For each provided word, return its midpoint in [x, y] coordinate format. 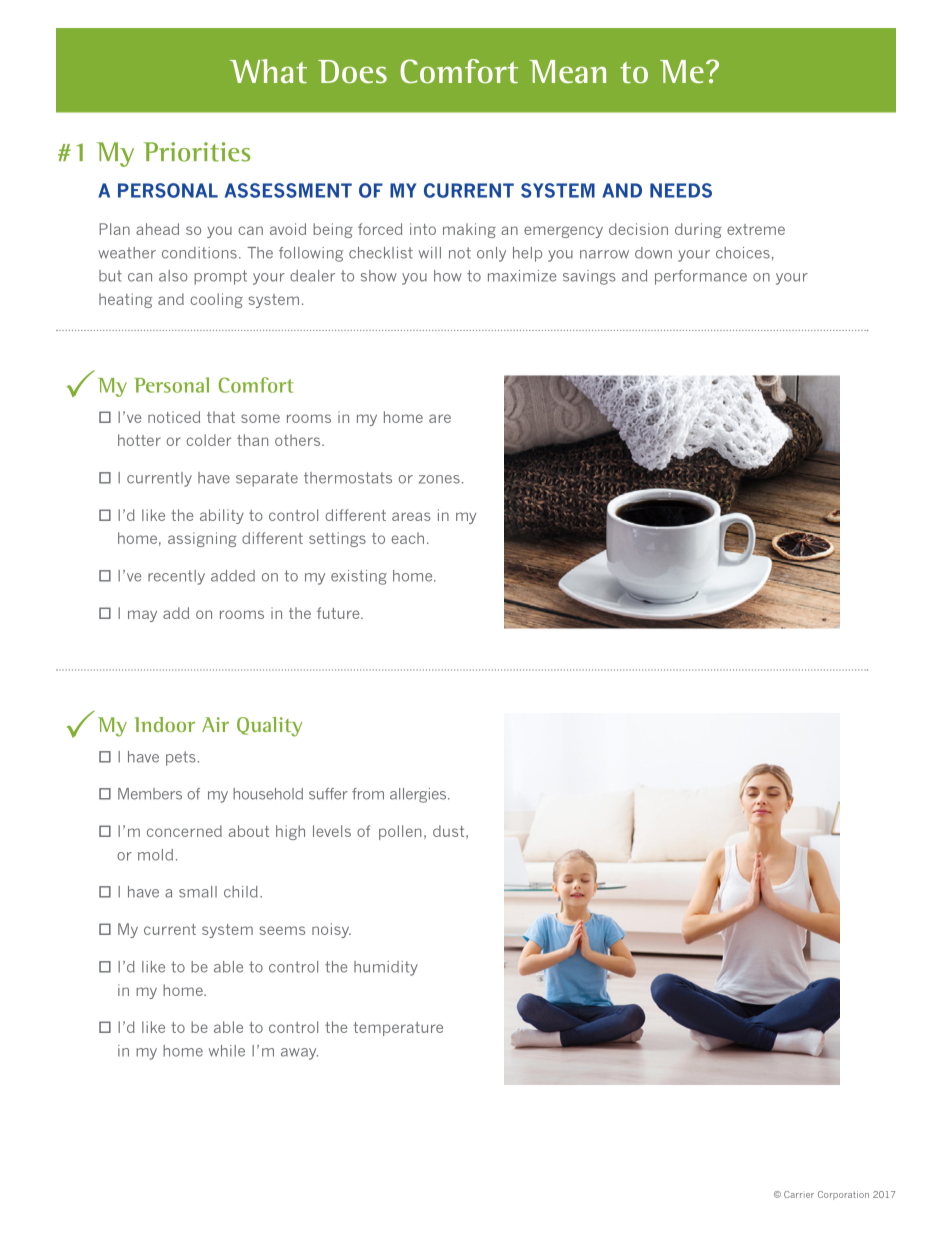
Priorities [197, 152]
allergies [419, 795]
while [227, 1051]
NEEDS [681, 190]
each [407, 538]
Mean [567, 71]
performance [701, 277]
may [142, 616]
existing [359, 577]
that [221, 417]
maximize [522, 276]
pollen [400, 832]
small [198, 892]
